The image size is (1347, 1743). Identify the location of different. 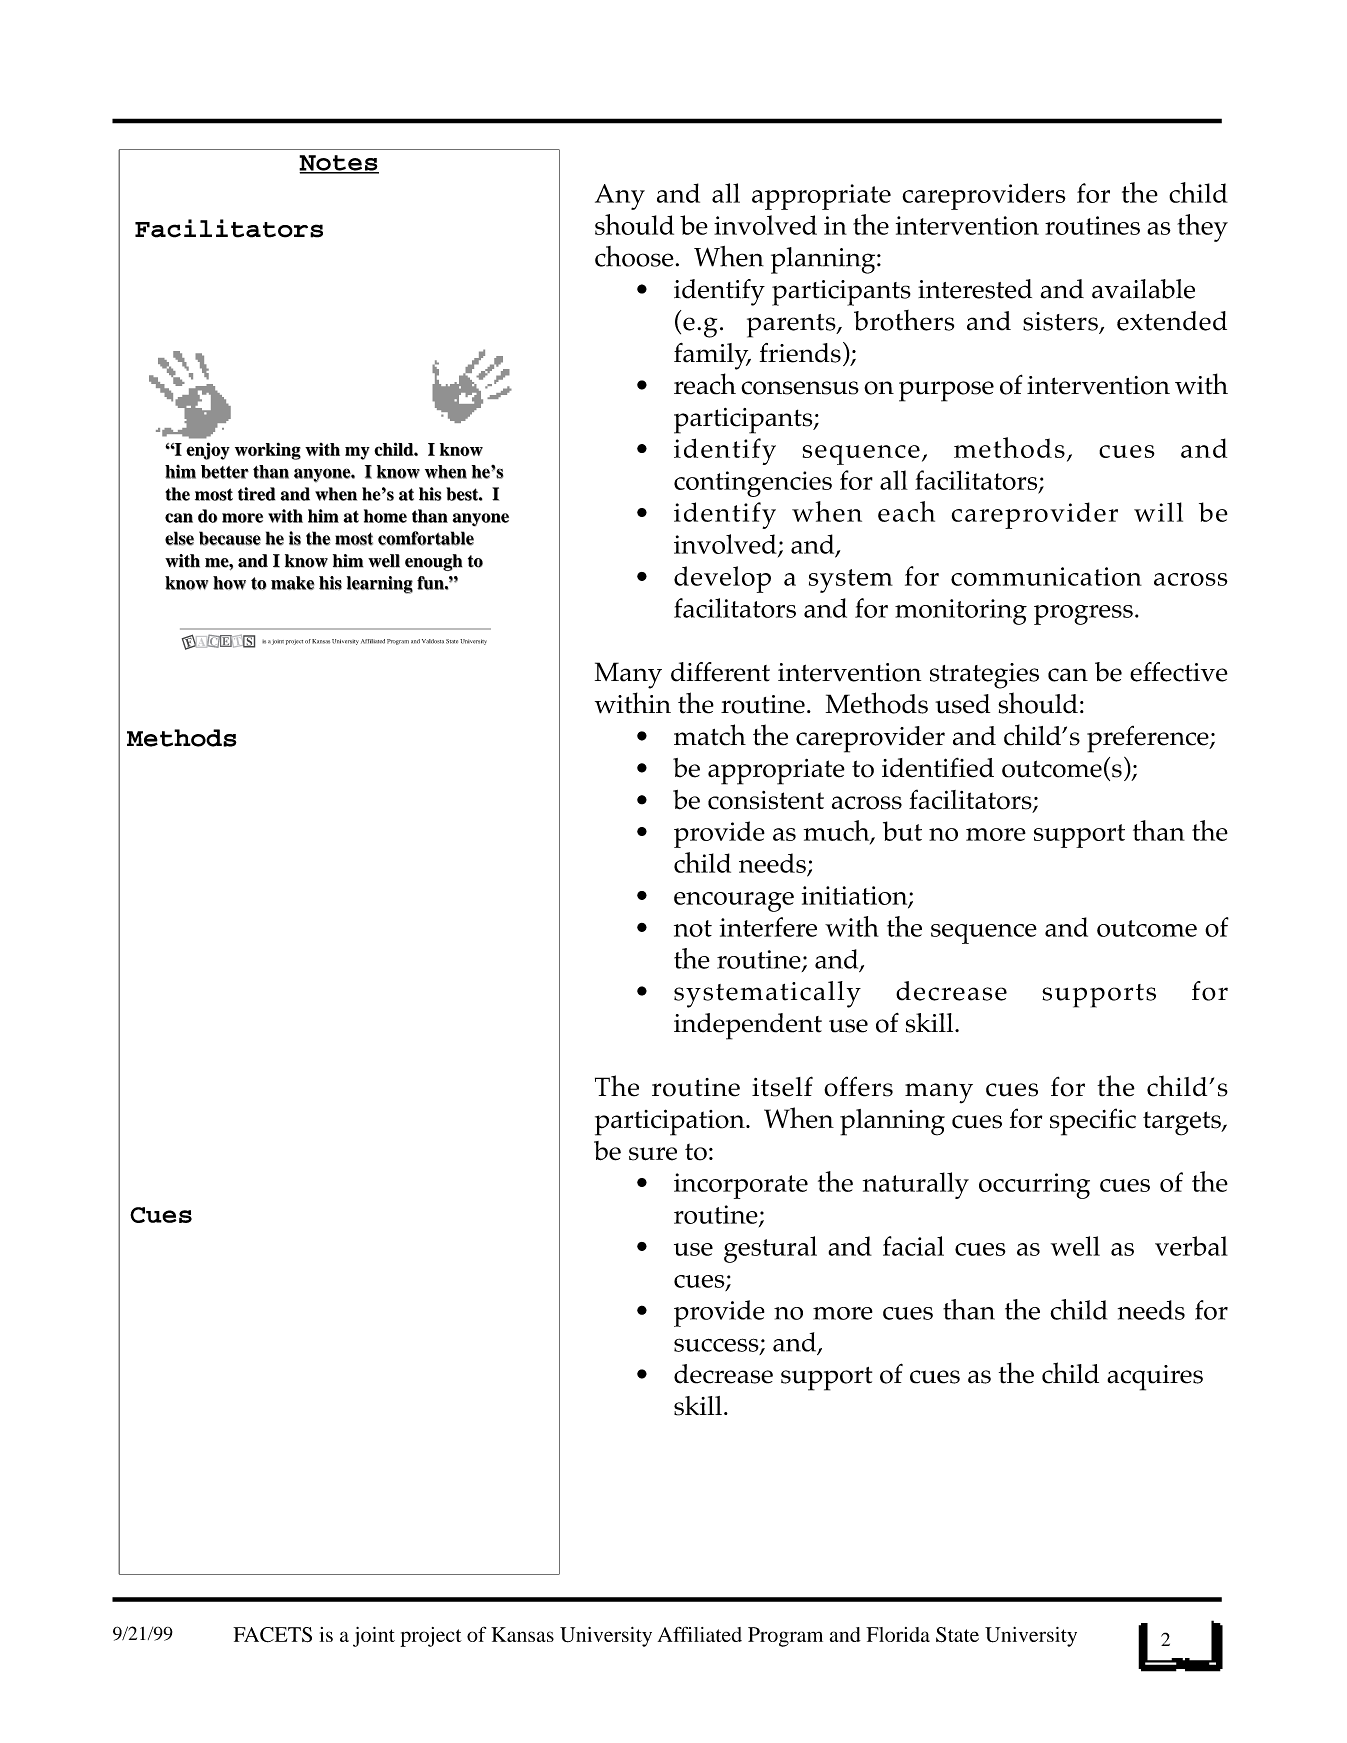
(720, 672).
